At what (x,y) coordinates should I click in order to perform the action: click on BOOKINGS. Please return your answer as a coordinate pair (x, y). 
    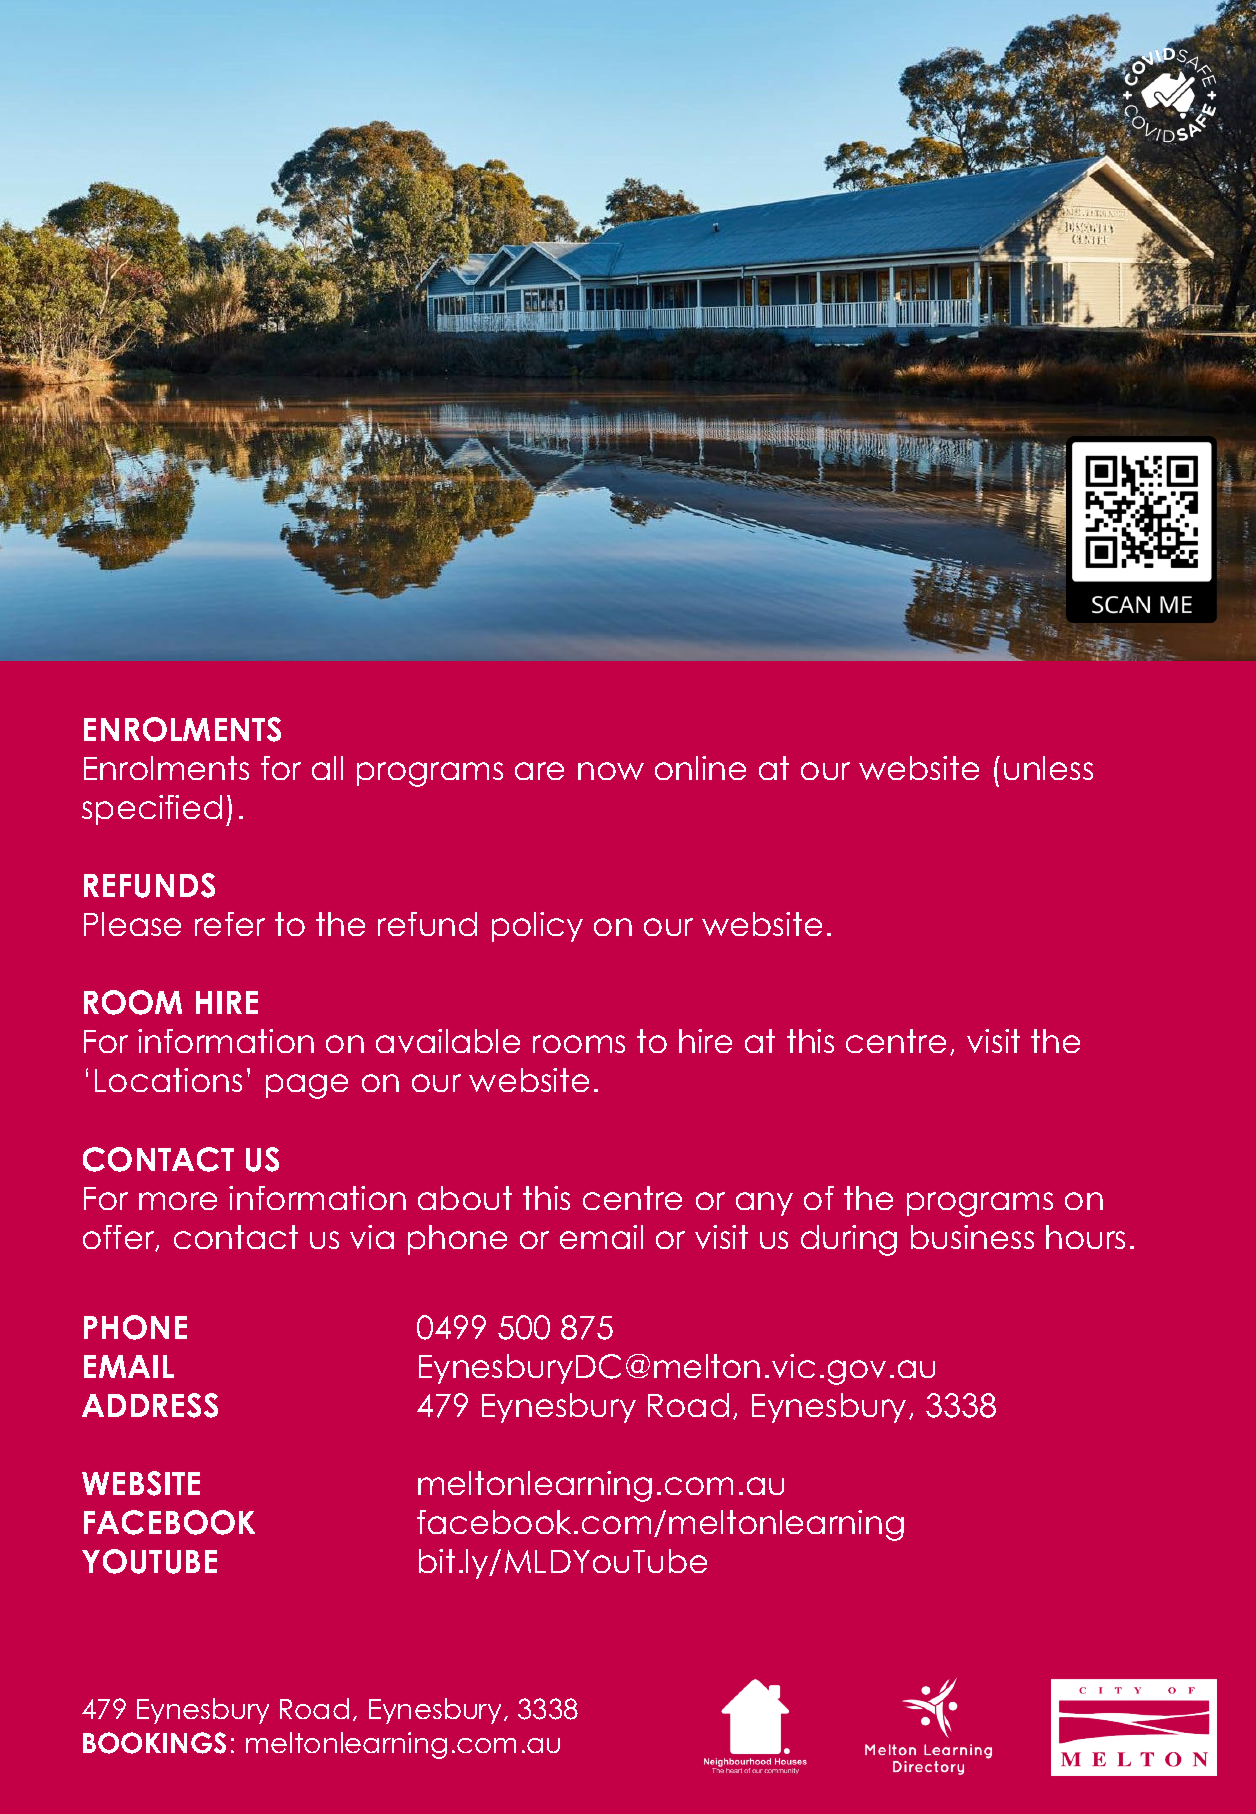
    Looking at the image, I should click on (154, 1743).
